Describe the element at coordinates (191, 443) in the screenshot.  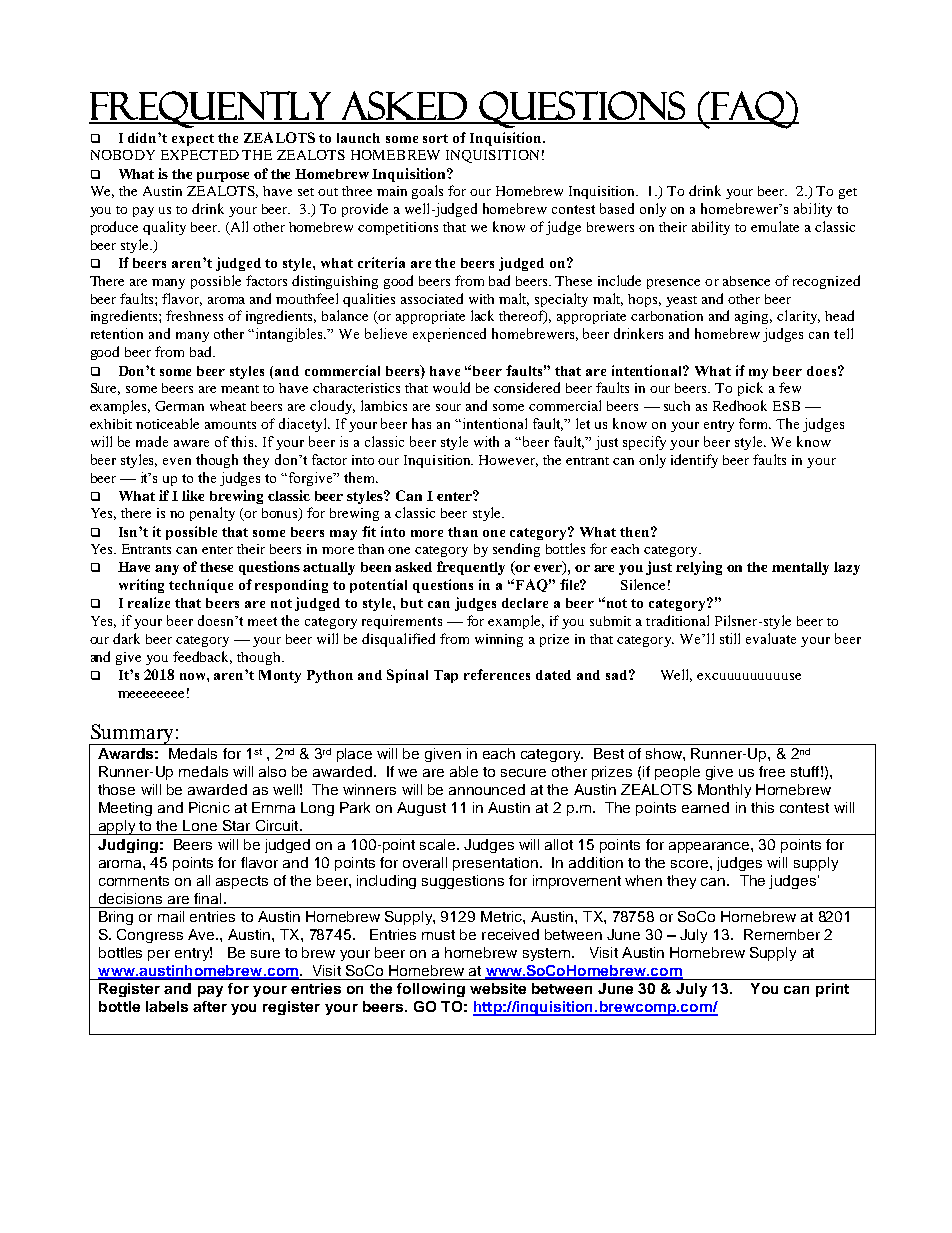
I see `aware` at that location.
